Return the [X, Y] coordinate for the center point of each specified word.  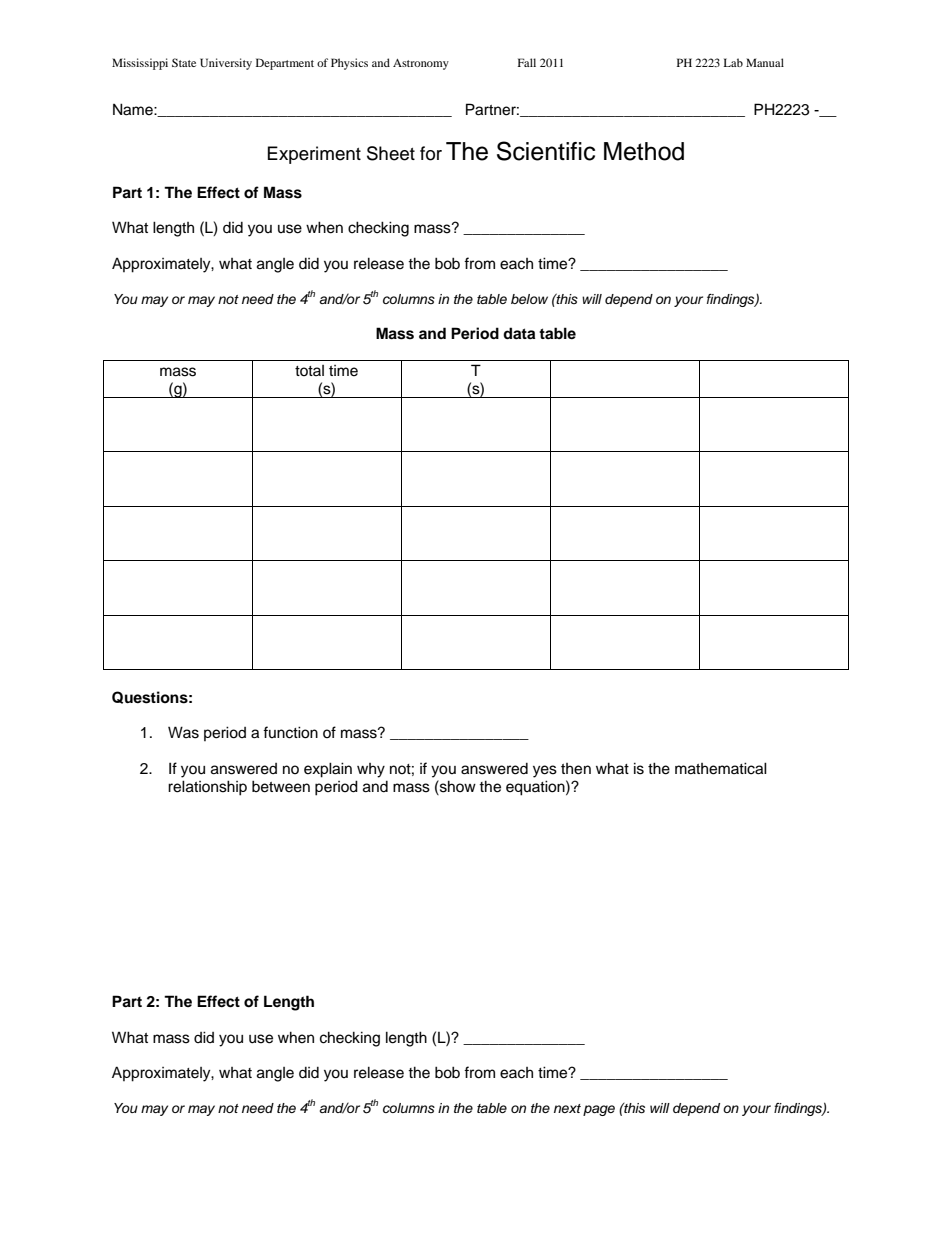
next [567, 1108]
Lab [733, 62]
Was [183, 732]
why [371, 770]
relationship [207, 788]
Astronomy [421, 64]
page [599, 1110]
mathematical [721, 768]
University [226, 64]
